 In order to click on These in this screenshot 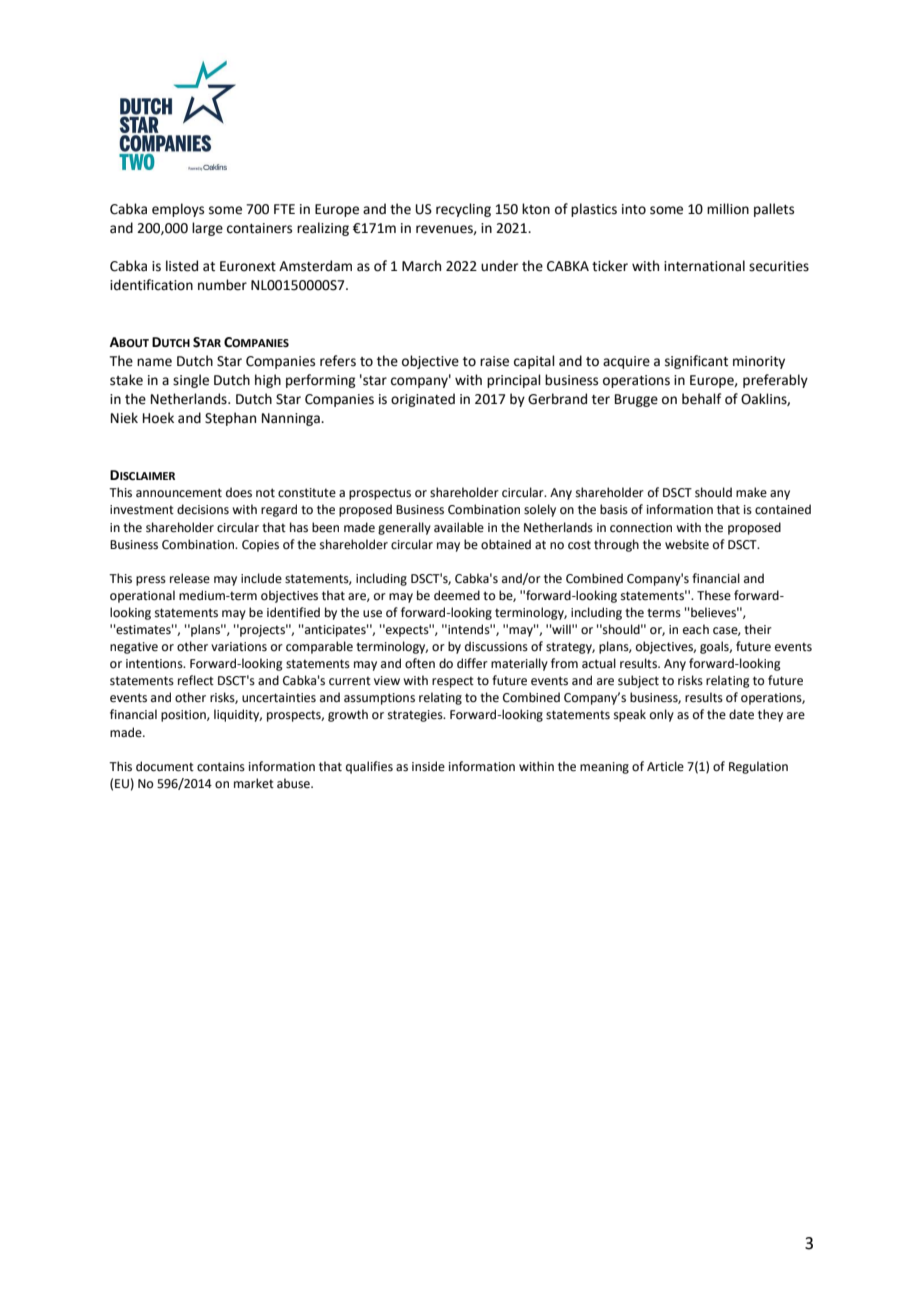, I will do `click(714, 595)`.
